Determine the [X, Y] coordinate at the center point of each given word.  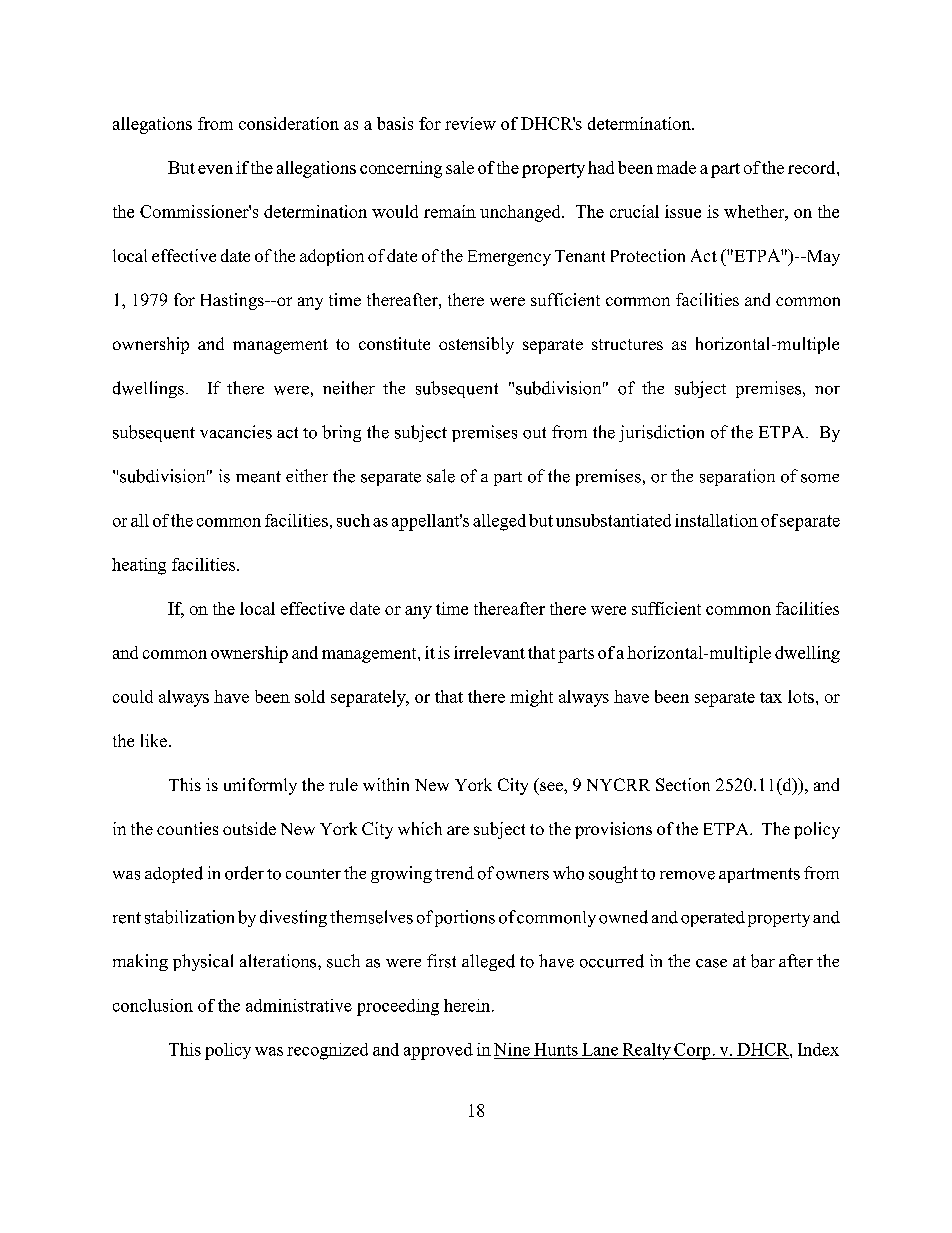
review [470, 123]
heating [139, 566]
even [215, 169]
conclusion [153, 1005]
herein [468, 1005]
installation [716, 520]
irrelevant [489, 652]
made [676, 167]
